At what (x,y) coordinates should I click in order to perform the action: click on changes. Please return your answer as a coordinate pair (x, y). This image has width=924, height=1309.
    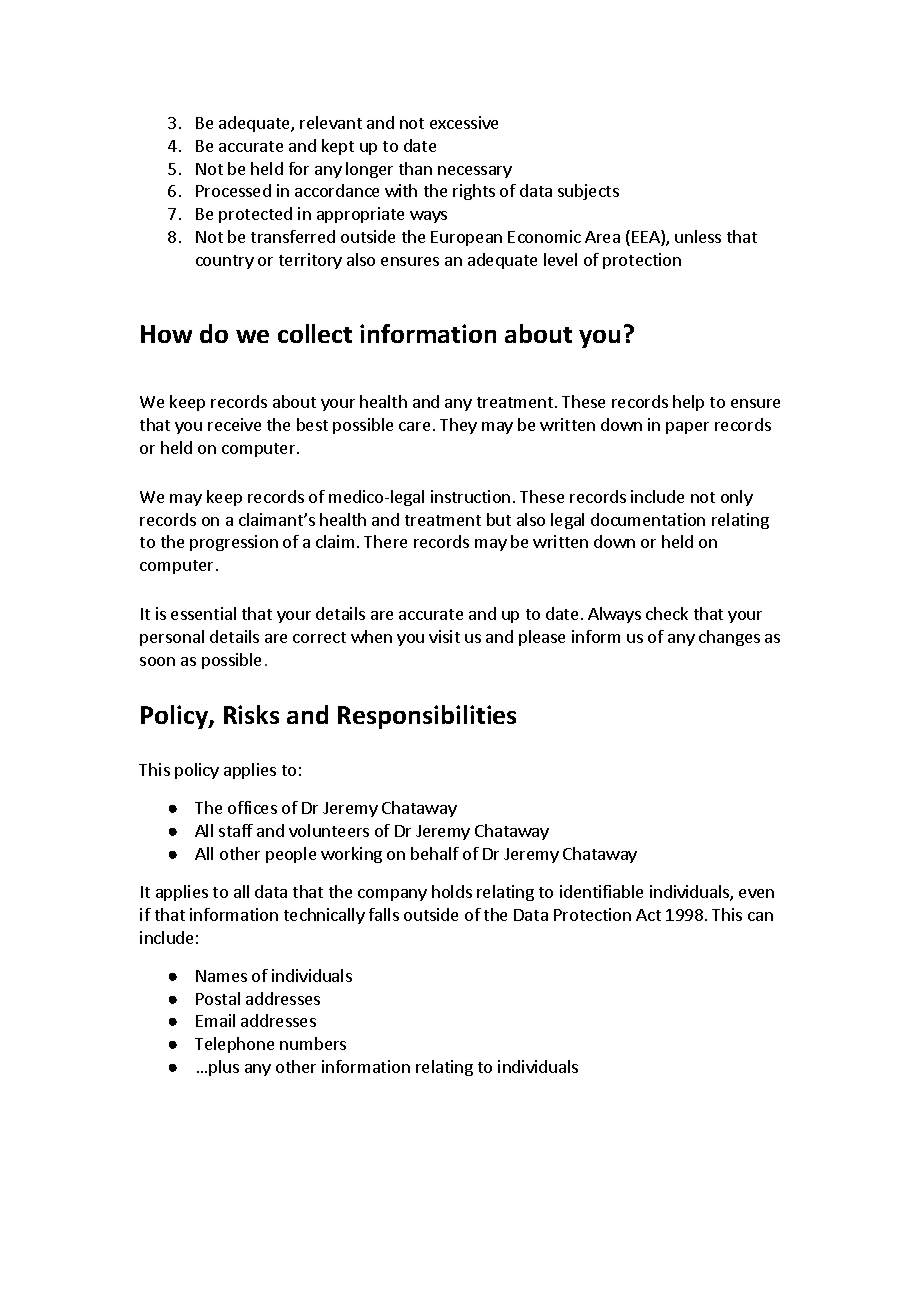
    Looking at the image, I should click on (729, 638).
